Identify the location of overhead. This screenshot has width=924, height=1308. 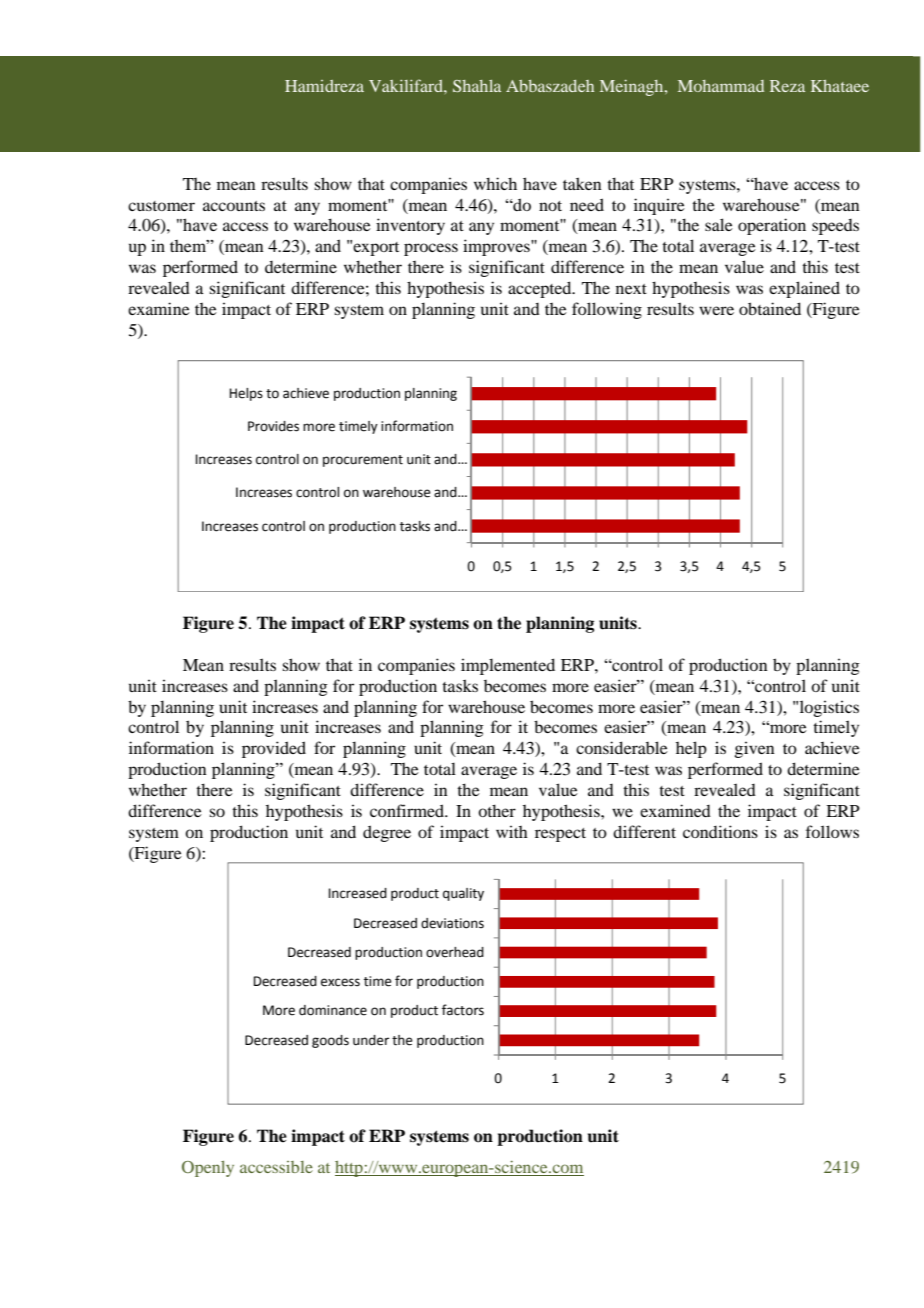
(455, 952).
